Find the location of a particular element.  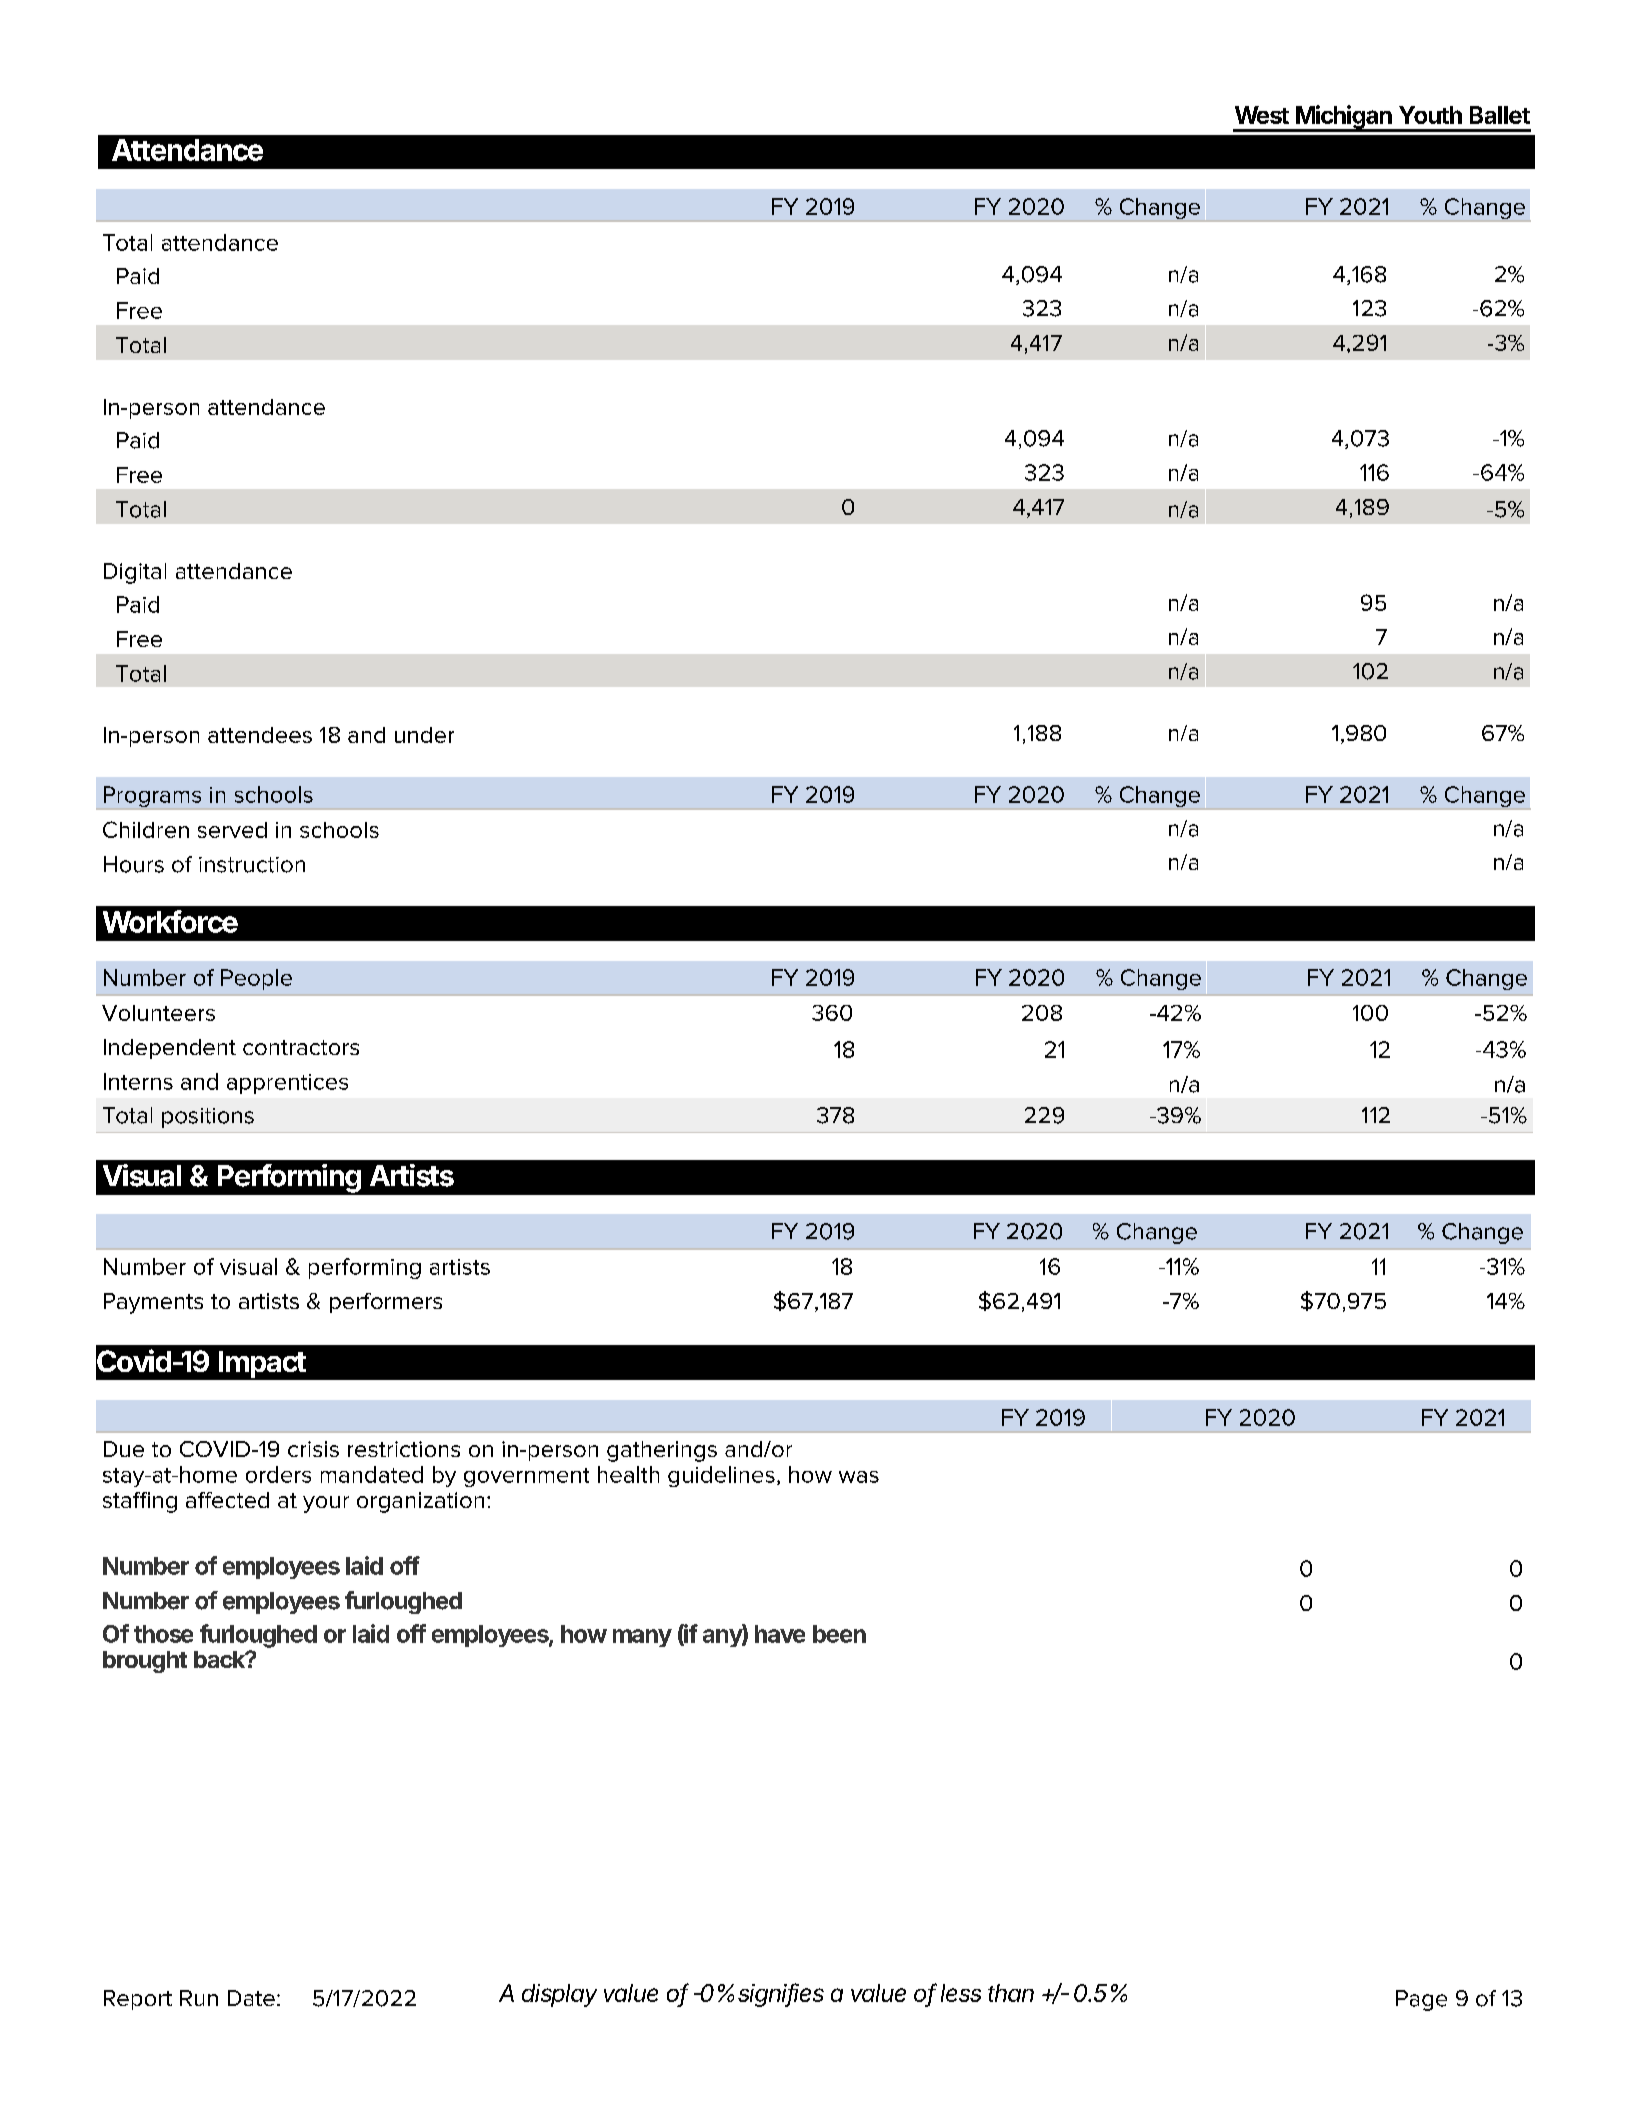

under is located at coordinates (424, 735).
